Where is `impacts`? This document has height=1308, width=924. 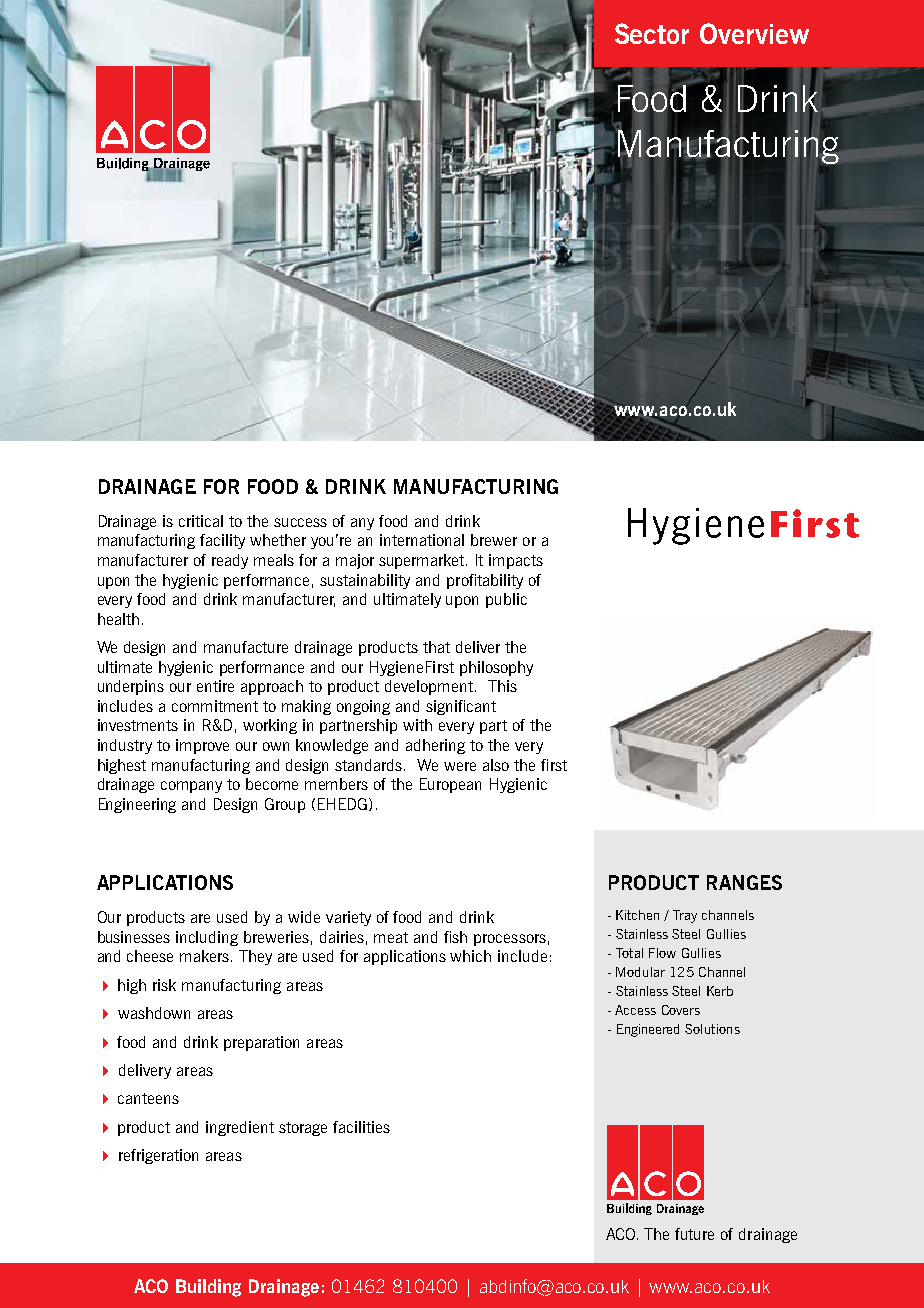
impacts is located at coordinates (516, 561).
